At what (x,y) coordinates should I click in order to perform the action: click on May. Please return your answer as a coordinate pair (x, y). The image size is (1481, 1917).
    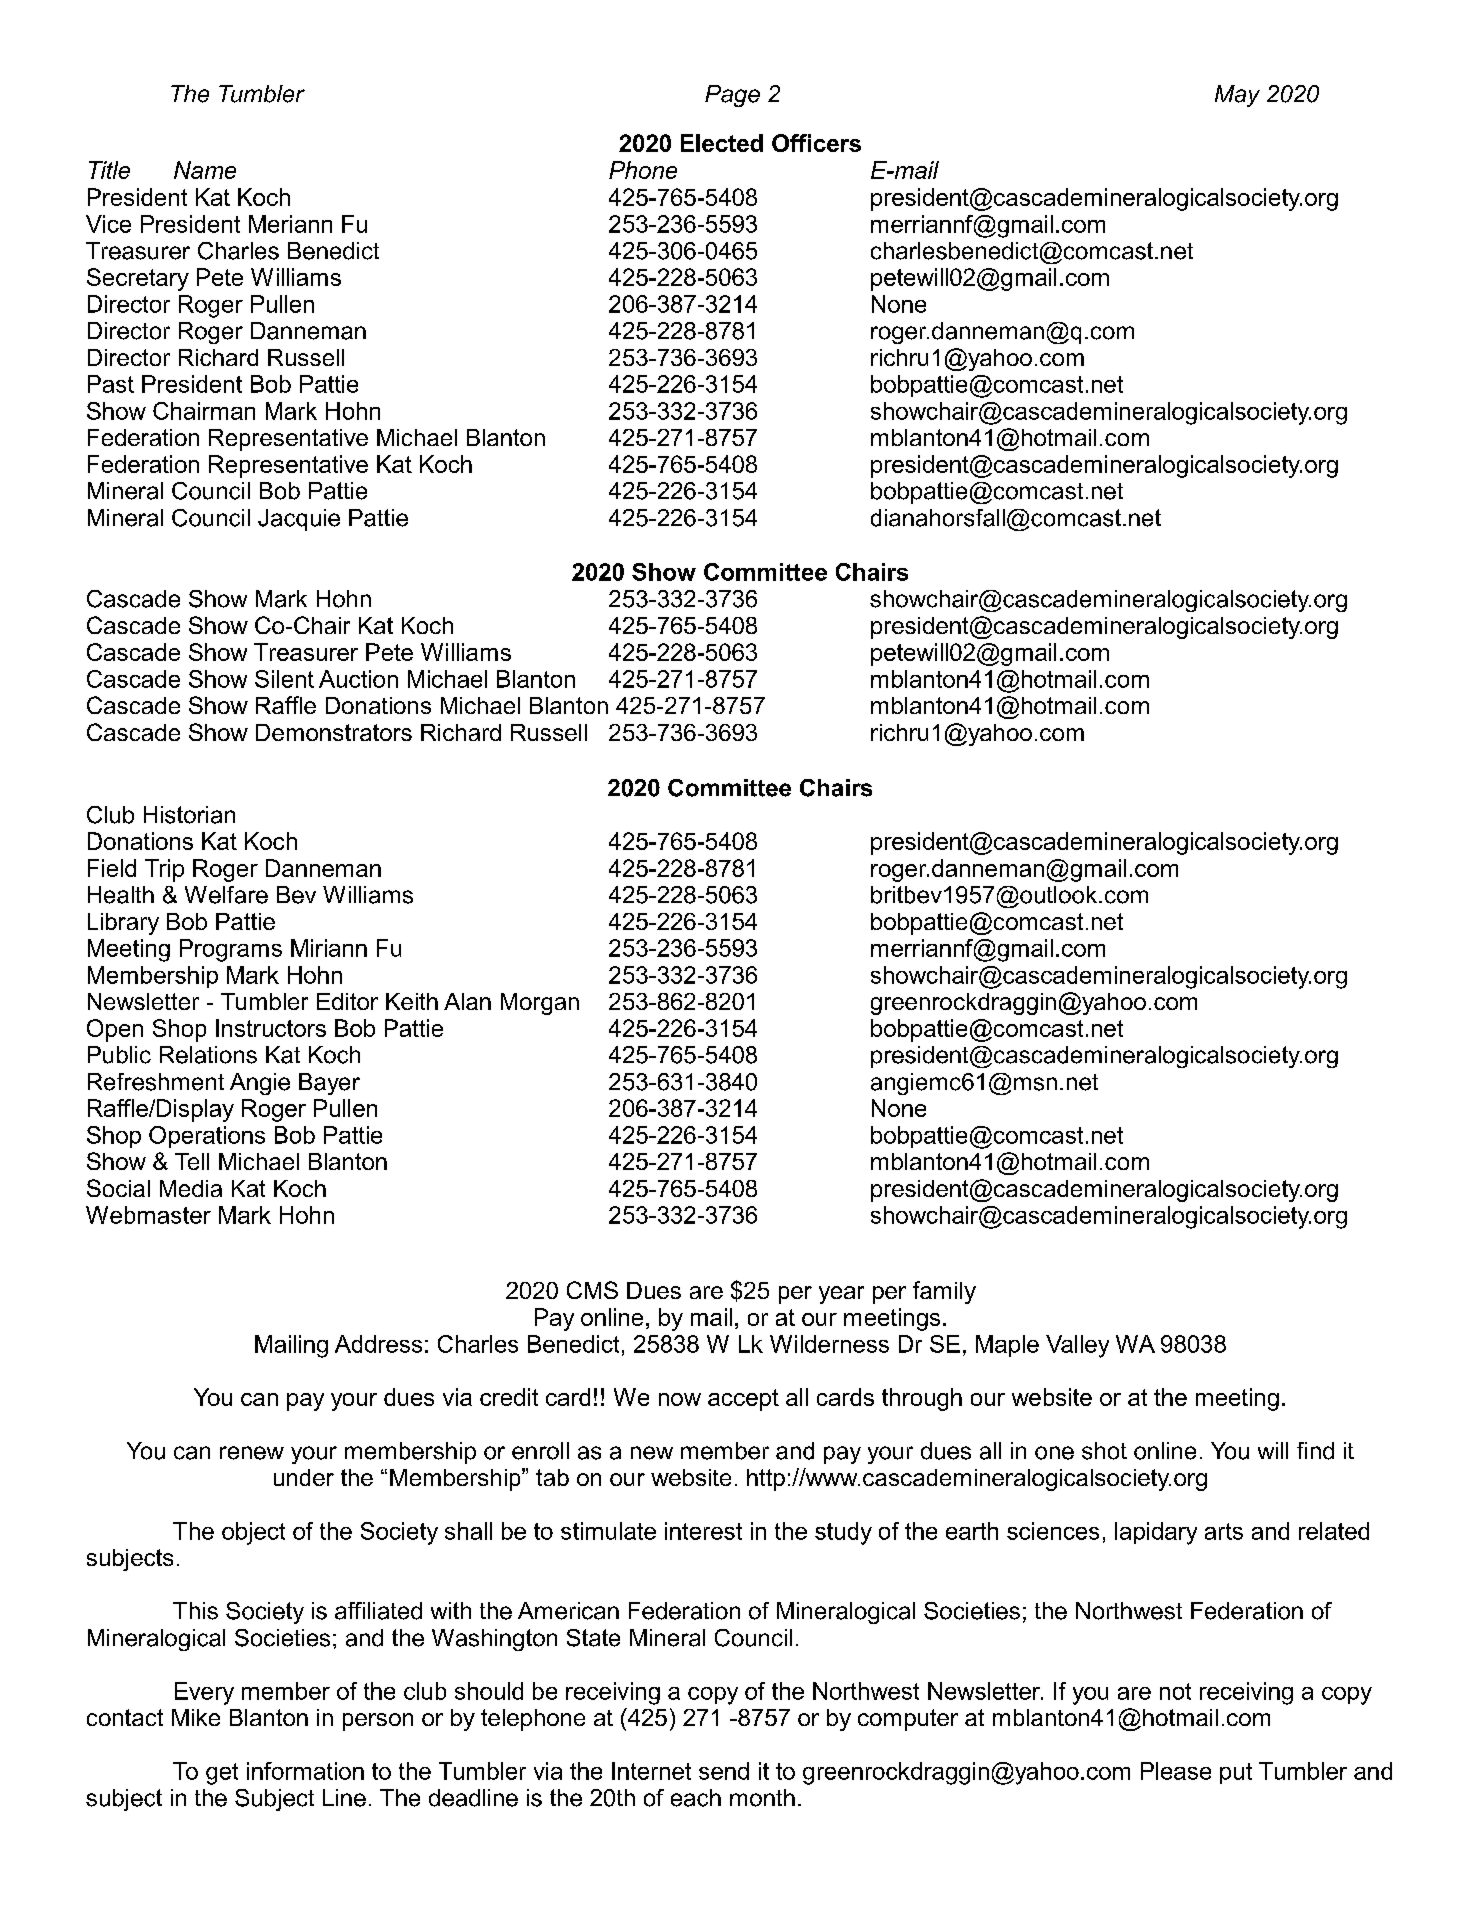
    Looking at the image, I should click on (1237, 96).
